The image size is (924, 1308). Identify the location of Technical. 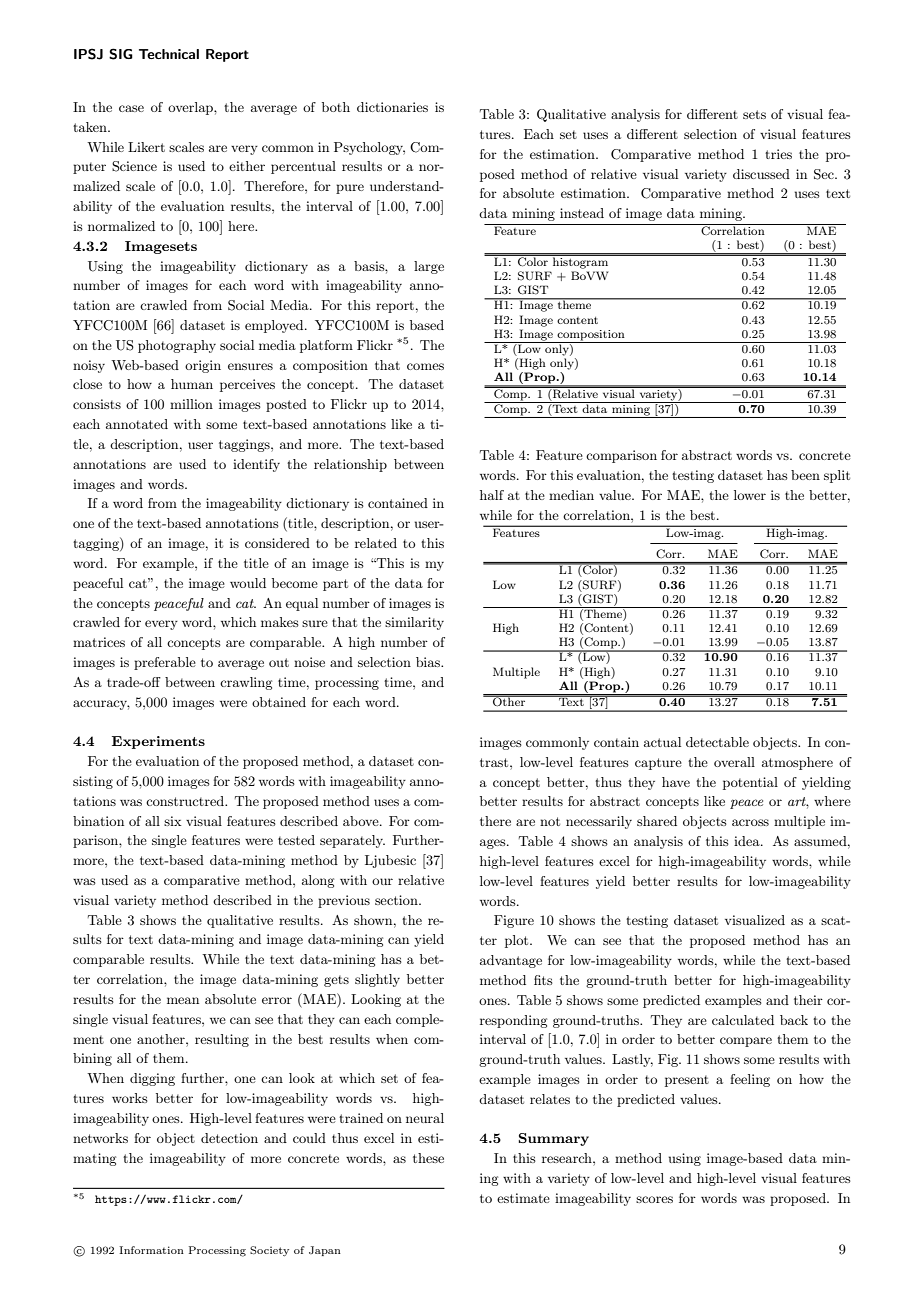
(169, 54).
